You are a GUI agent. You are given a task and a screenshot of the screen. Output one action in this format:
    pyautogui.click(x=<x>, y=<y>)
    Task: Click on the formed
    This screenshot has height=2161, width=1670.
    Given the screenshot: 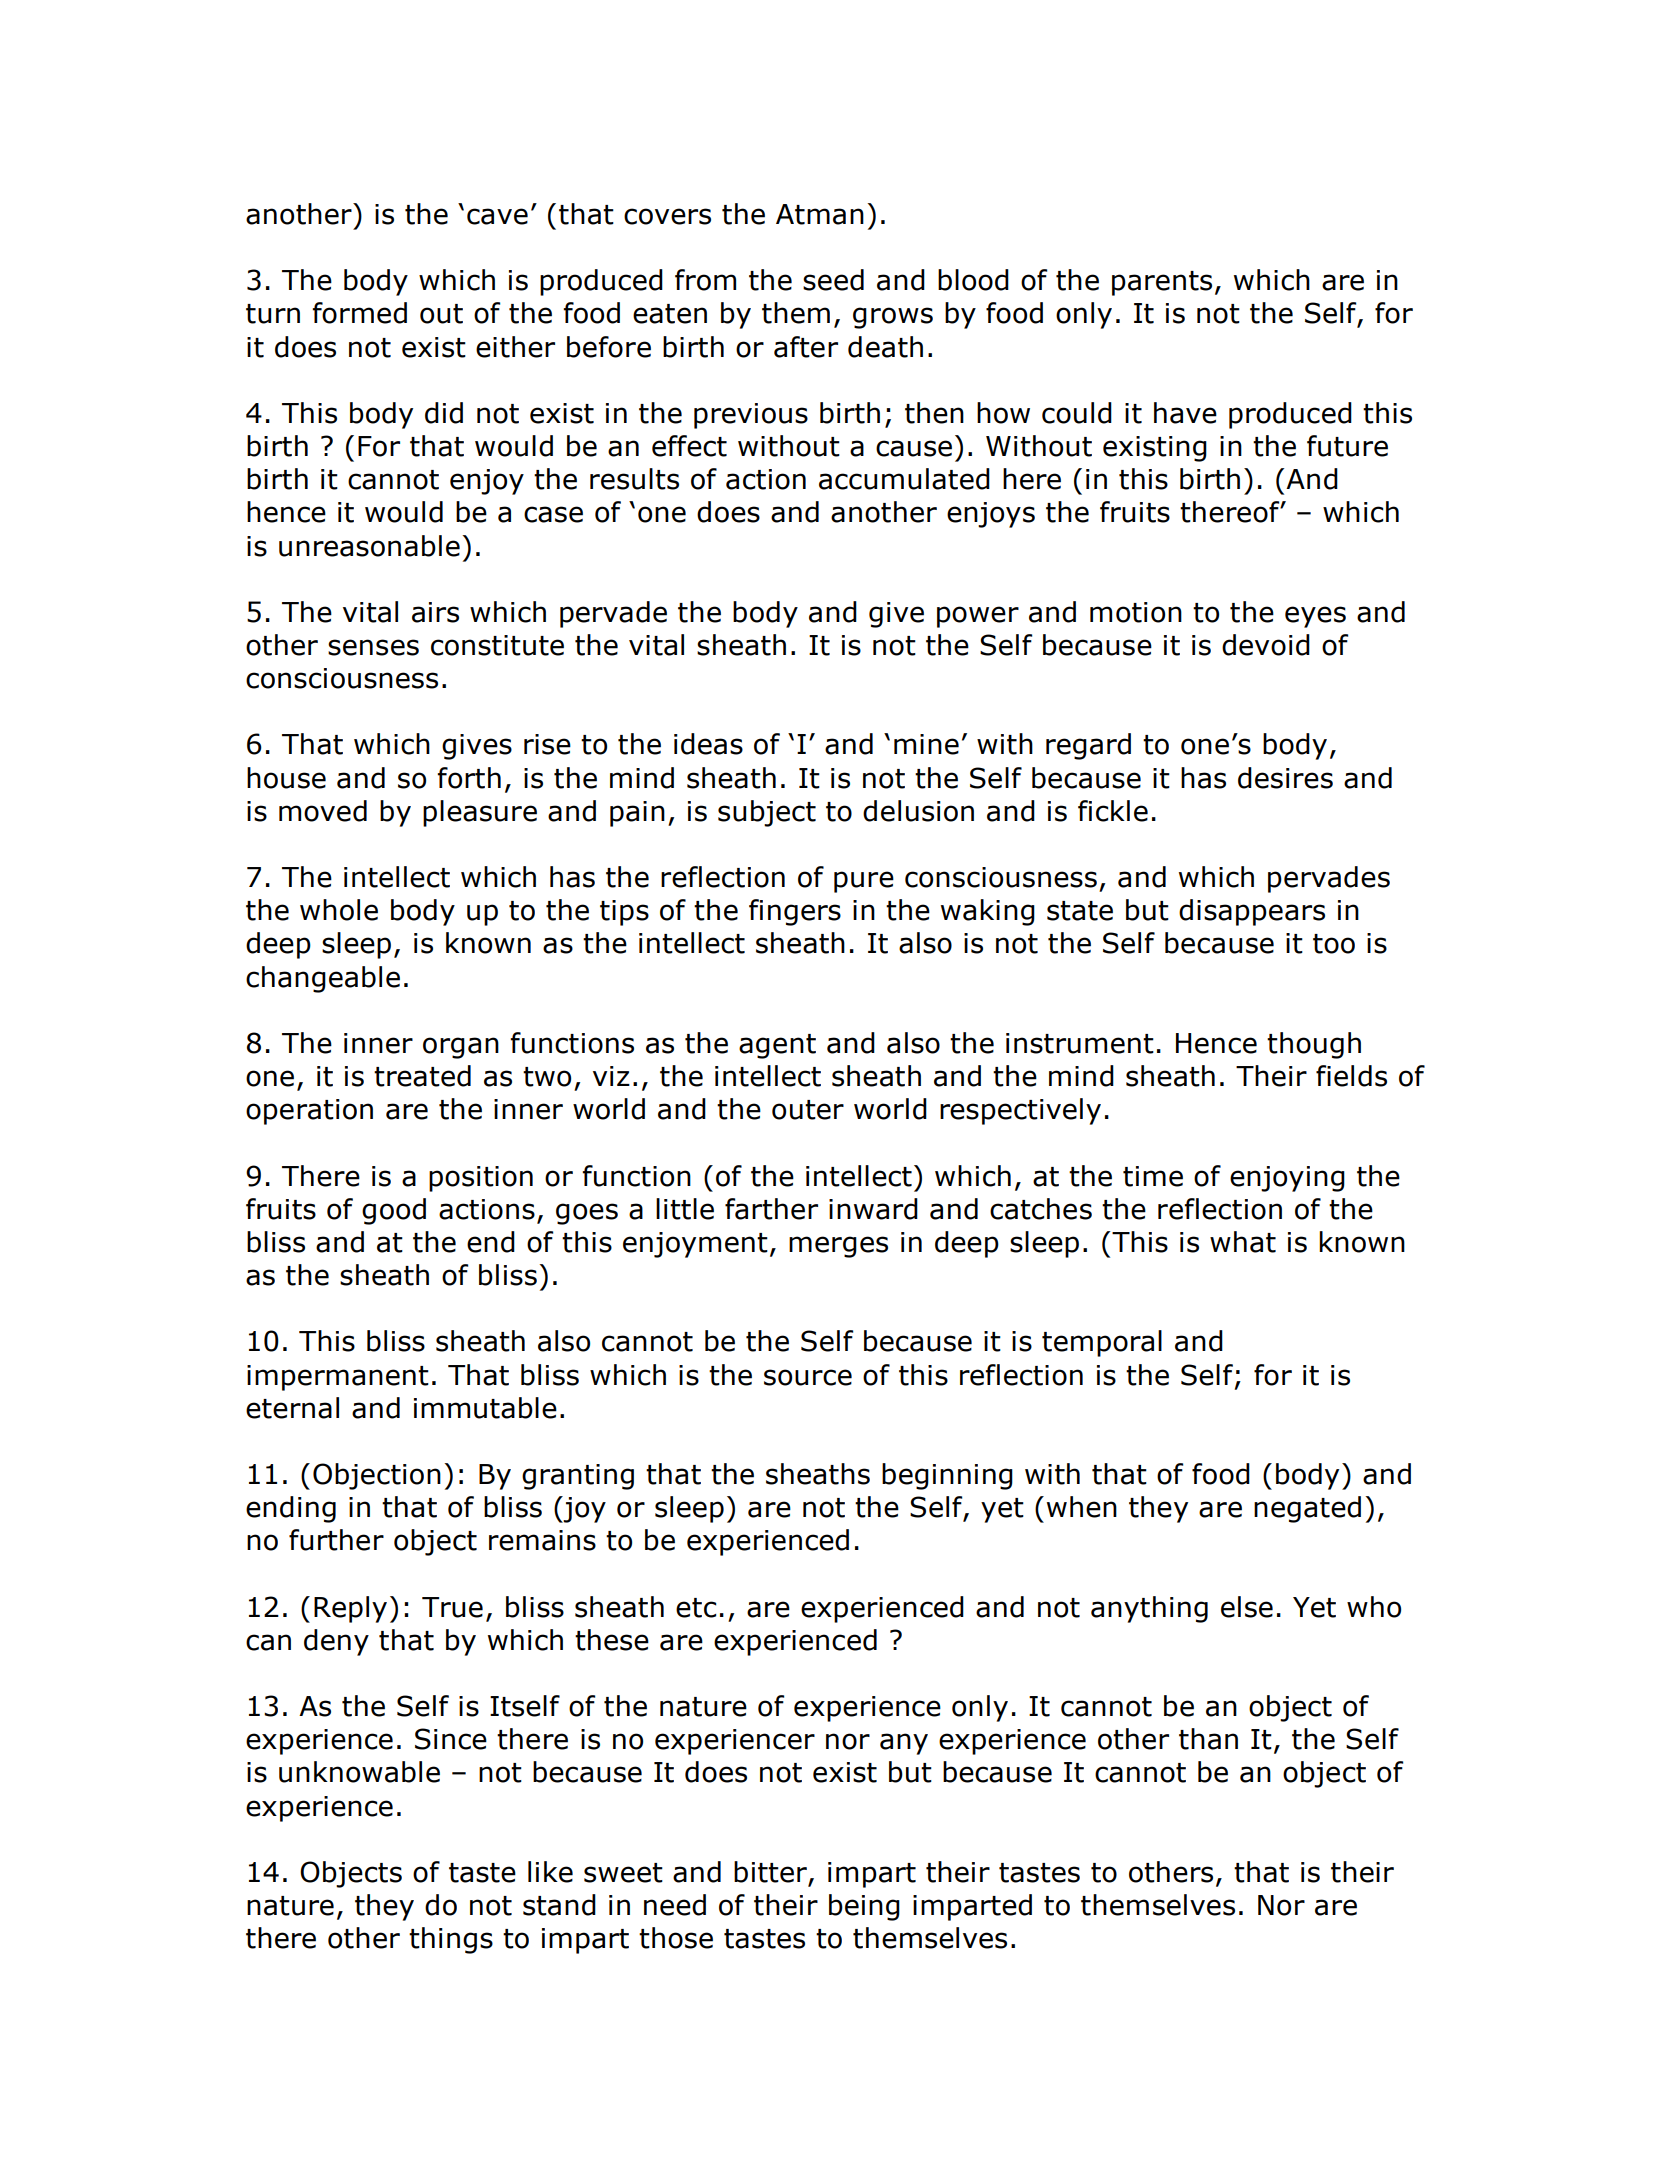 What is the action you would take?
    pyautogui.click(x=359, y=313)
